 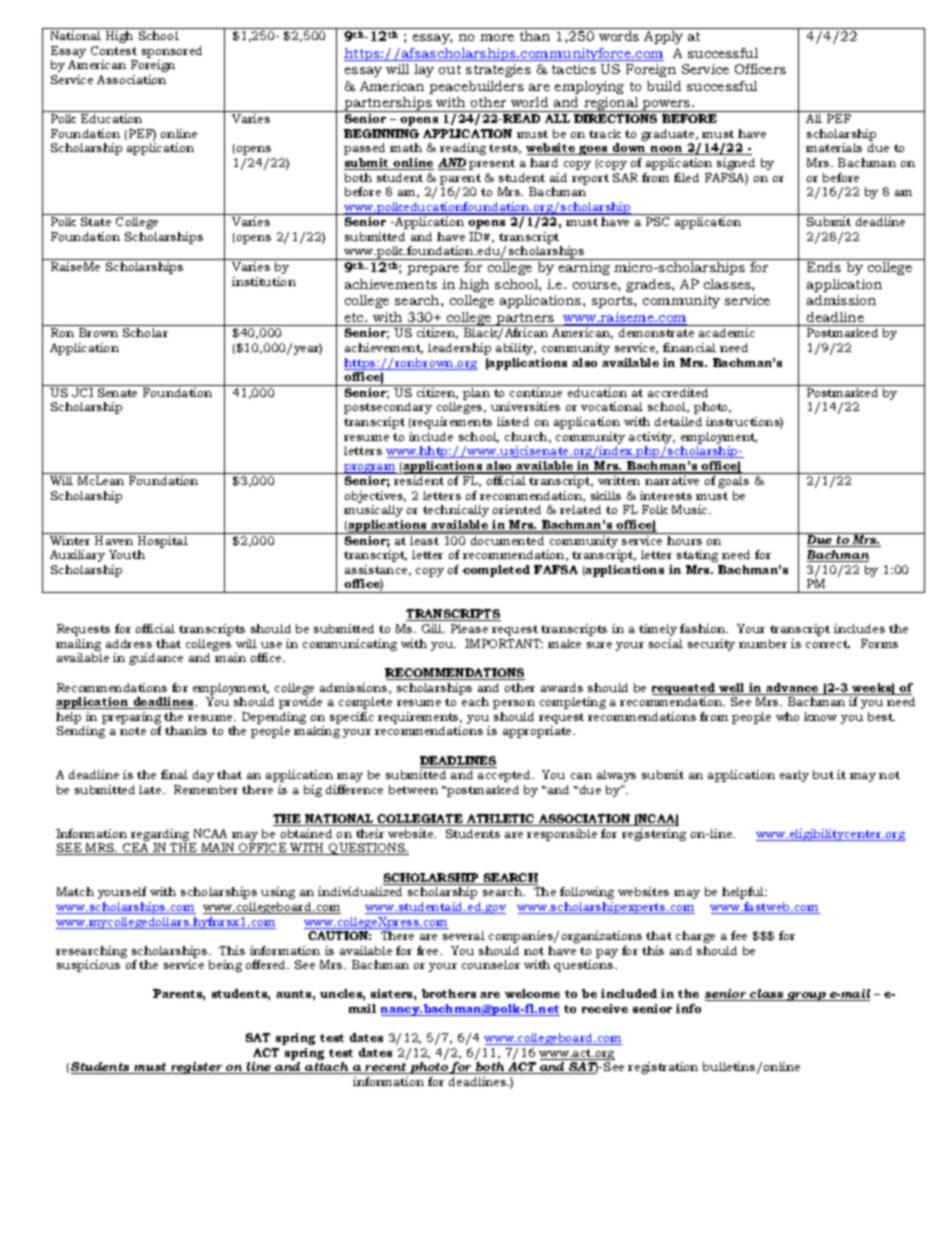 What do you see at coordinates (497, 37) in the screenshot?
I see `more` at bounding box center [497, 37].
